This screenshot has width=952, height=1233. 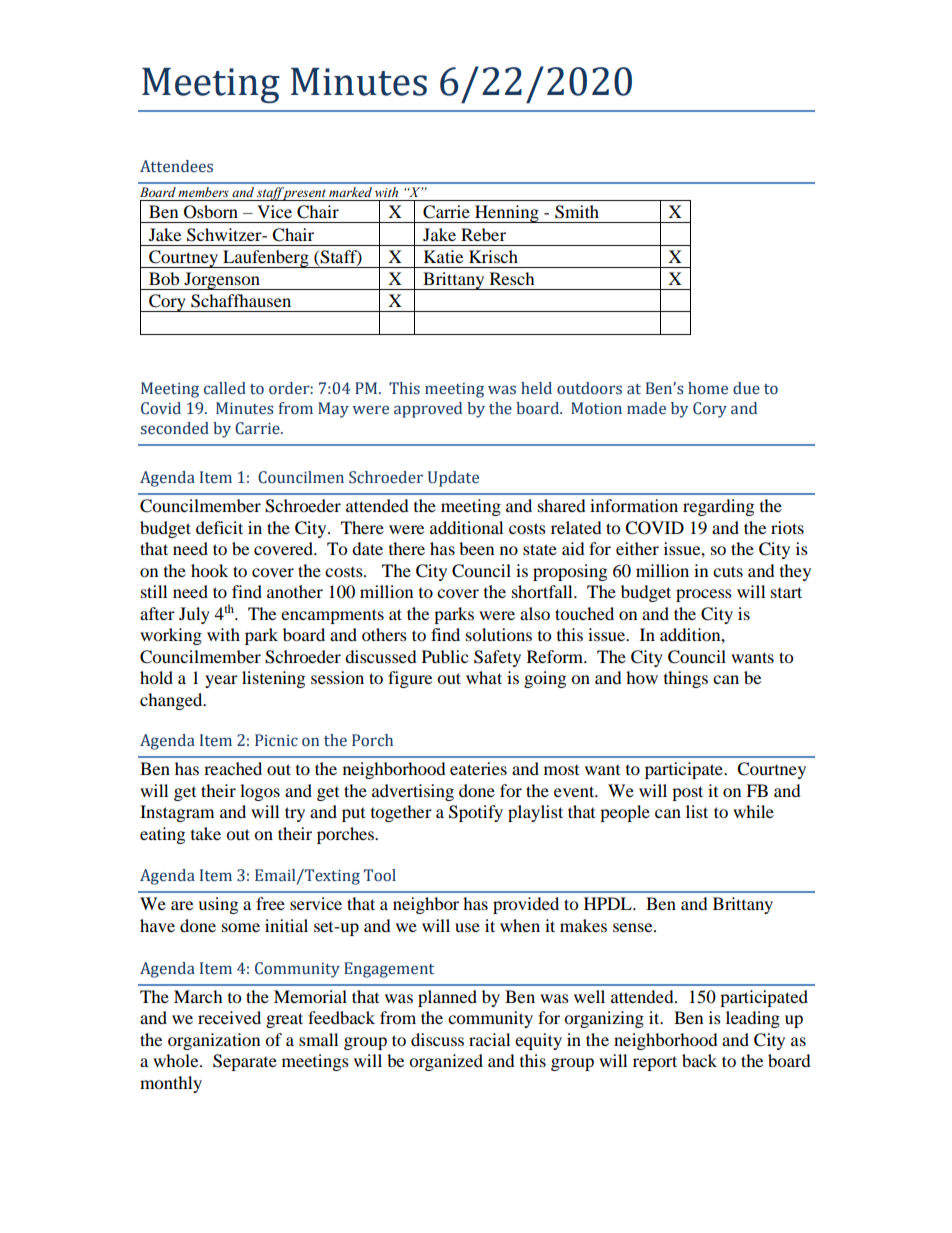 What do you see at coordinates (478, 768) in the screenshot?
I see `eateries` at bounding box center [478, 768].
